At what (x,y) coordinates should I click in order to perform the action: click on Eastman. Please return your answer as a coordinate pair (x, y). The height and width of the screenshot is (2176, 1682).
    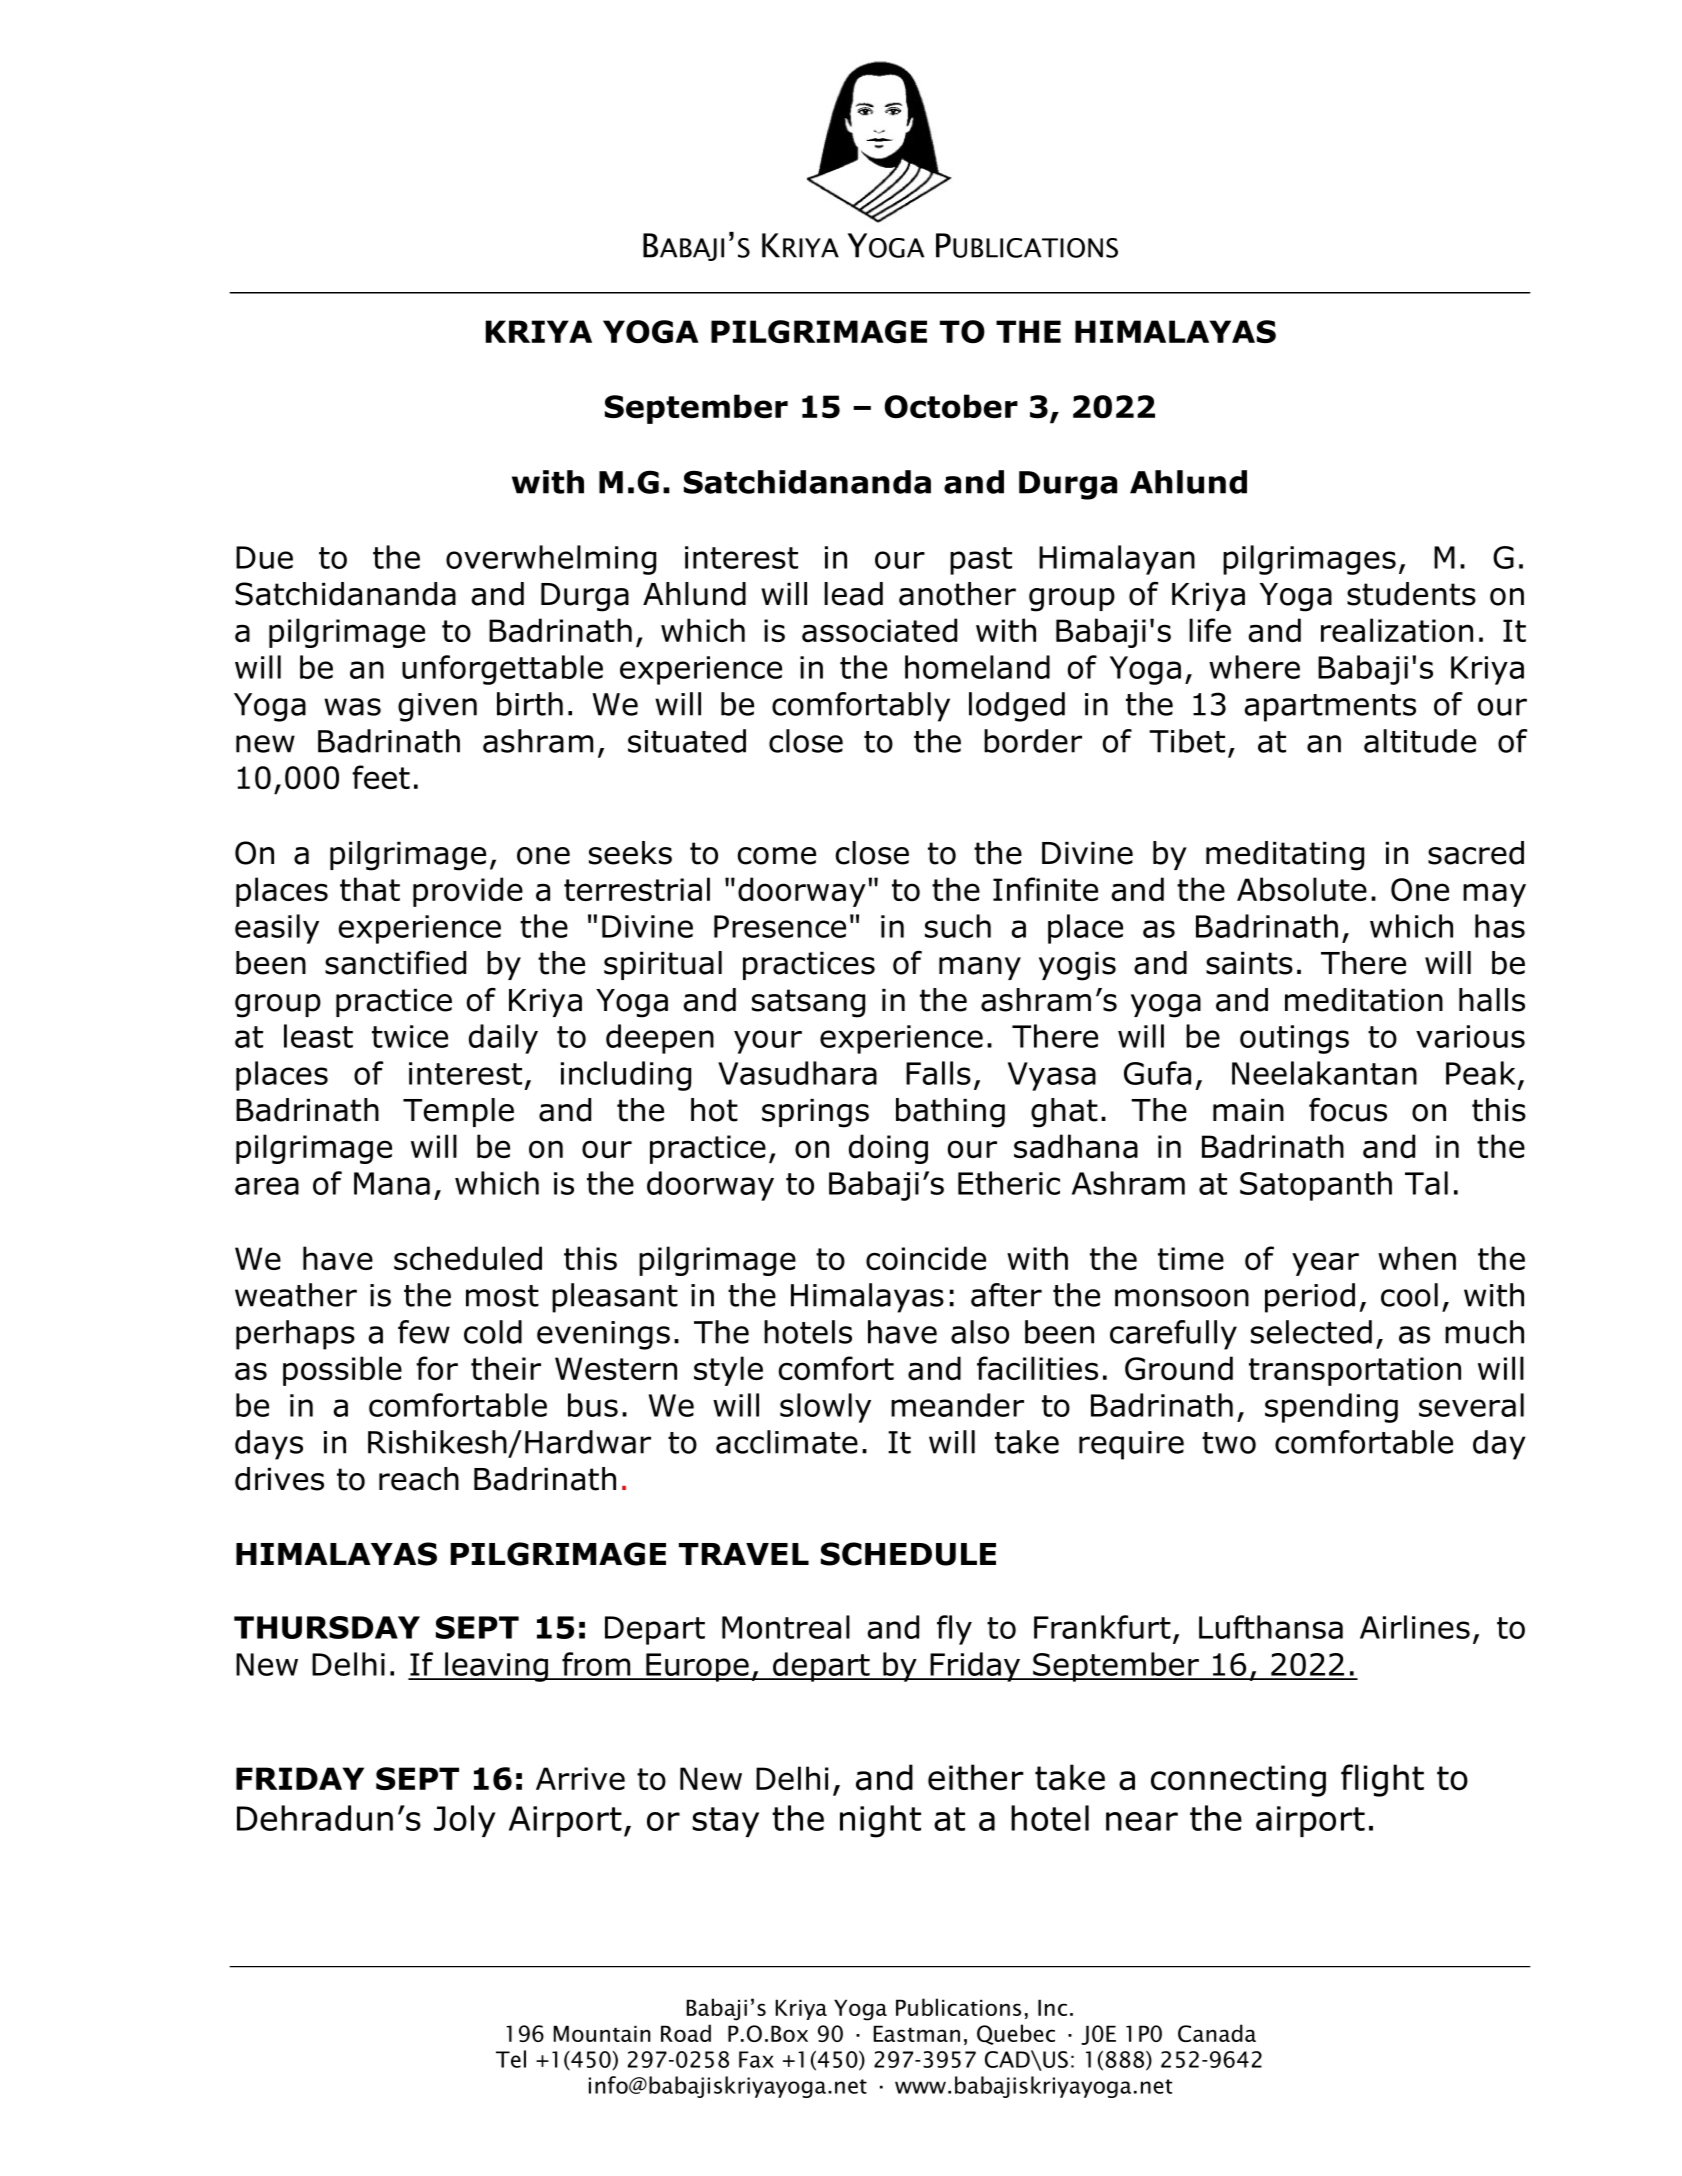
    Looking at the image, I should click on (916, 2033).
